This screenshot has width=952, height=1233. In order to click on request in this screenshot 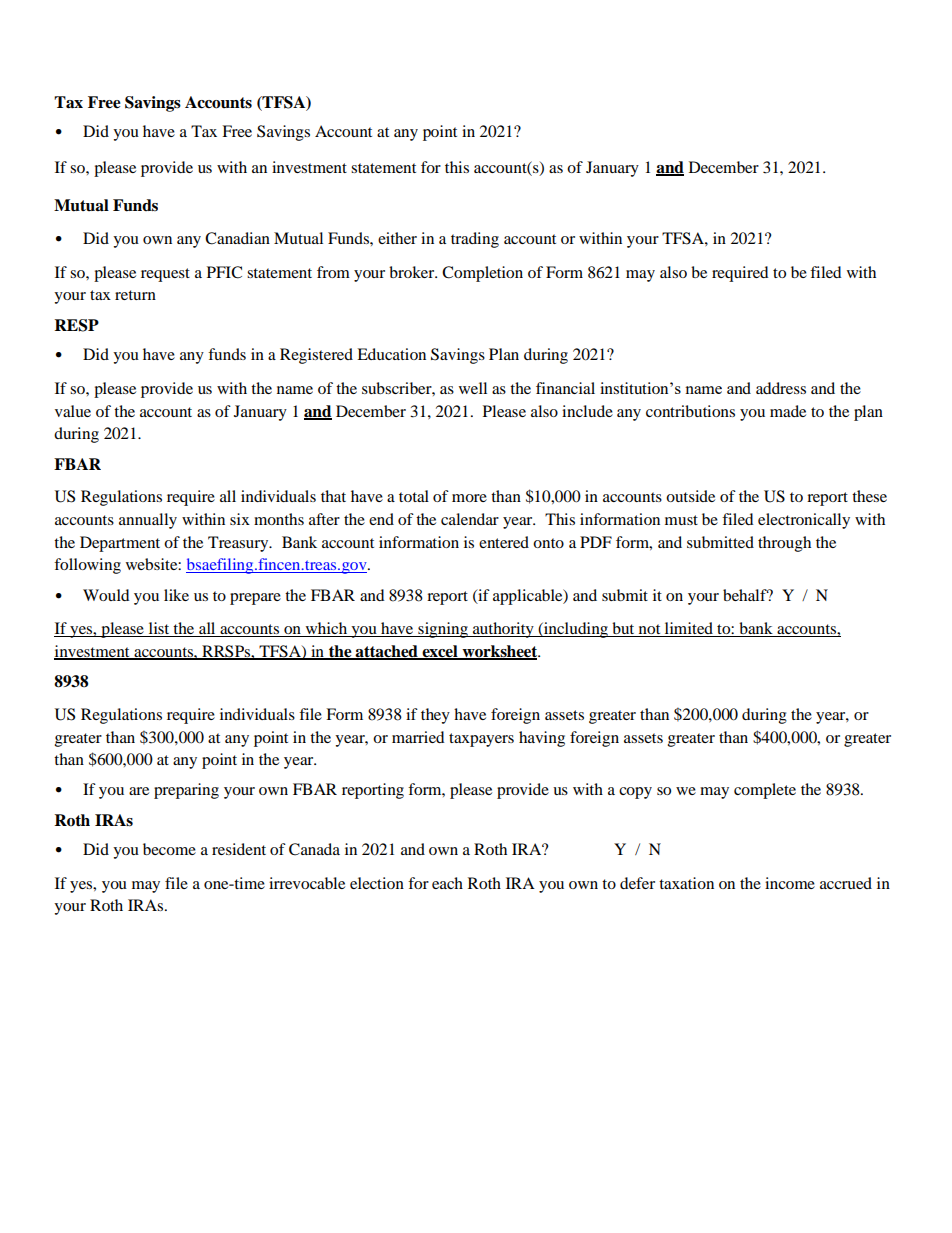, I will do `click(165, 275)`.
